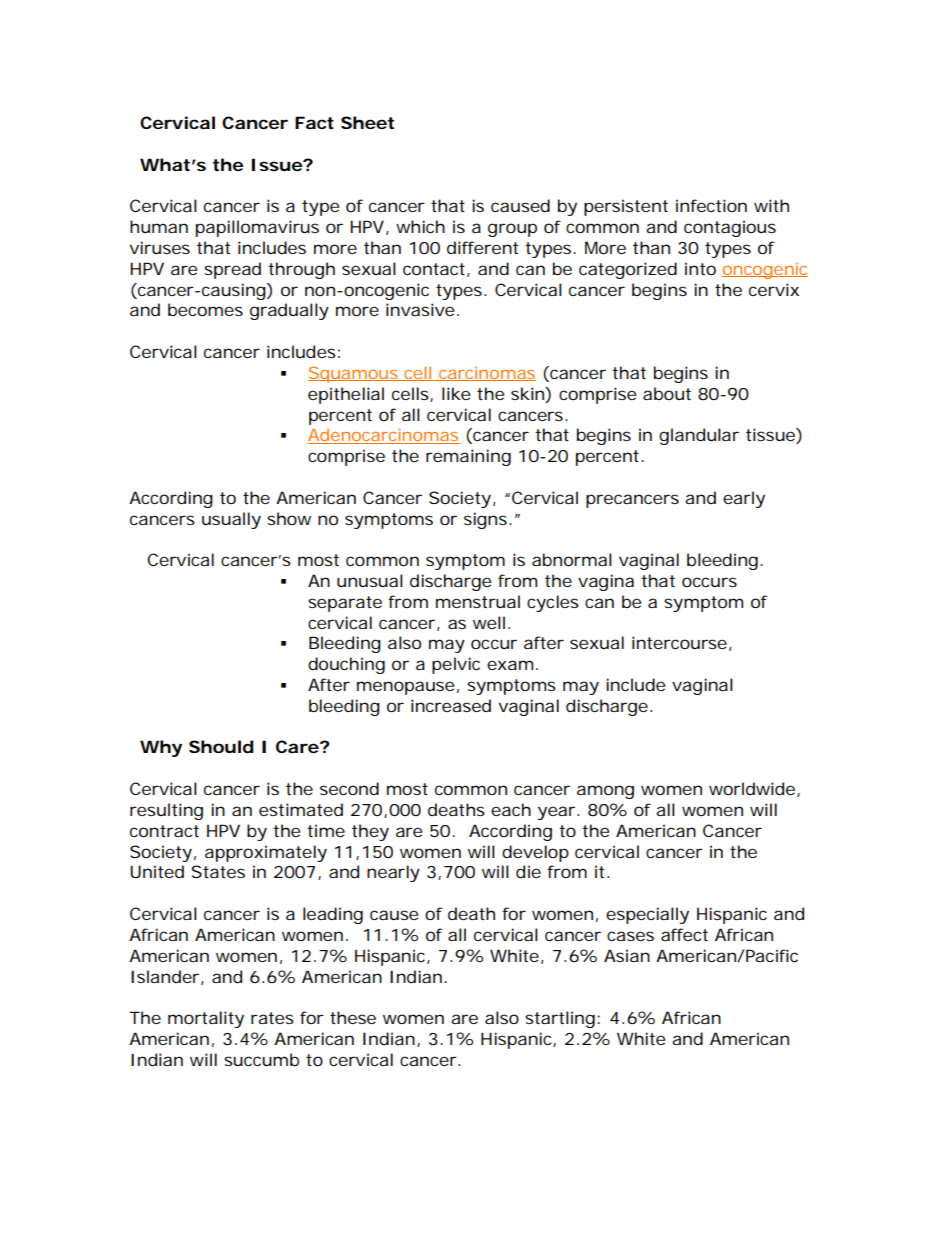  Describe the element at coordinates (206, 1019) in the page. I see `mortality` at that location.
